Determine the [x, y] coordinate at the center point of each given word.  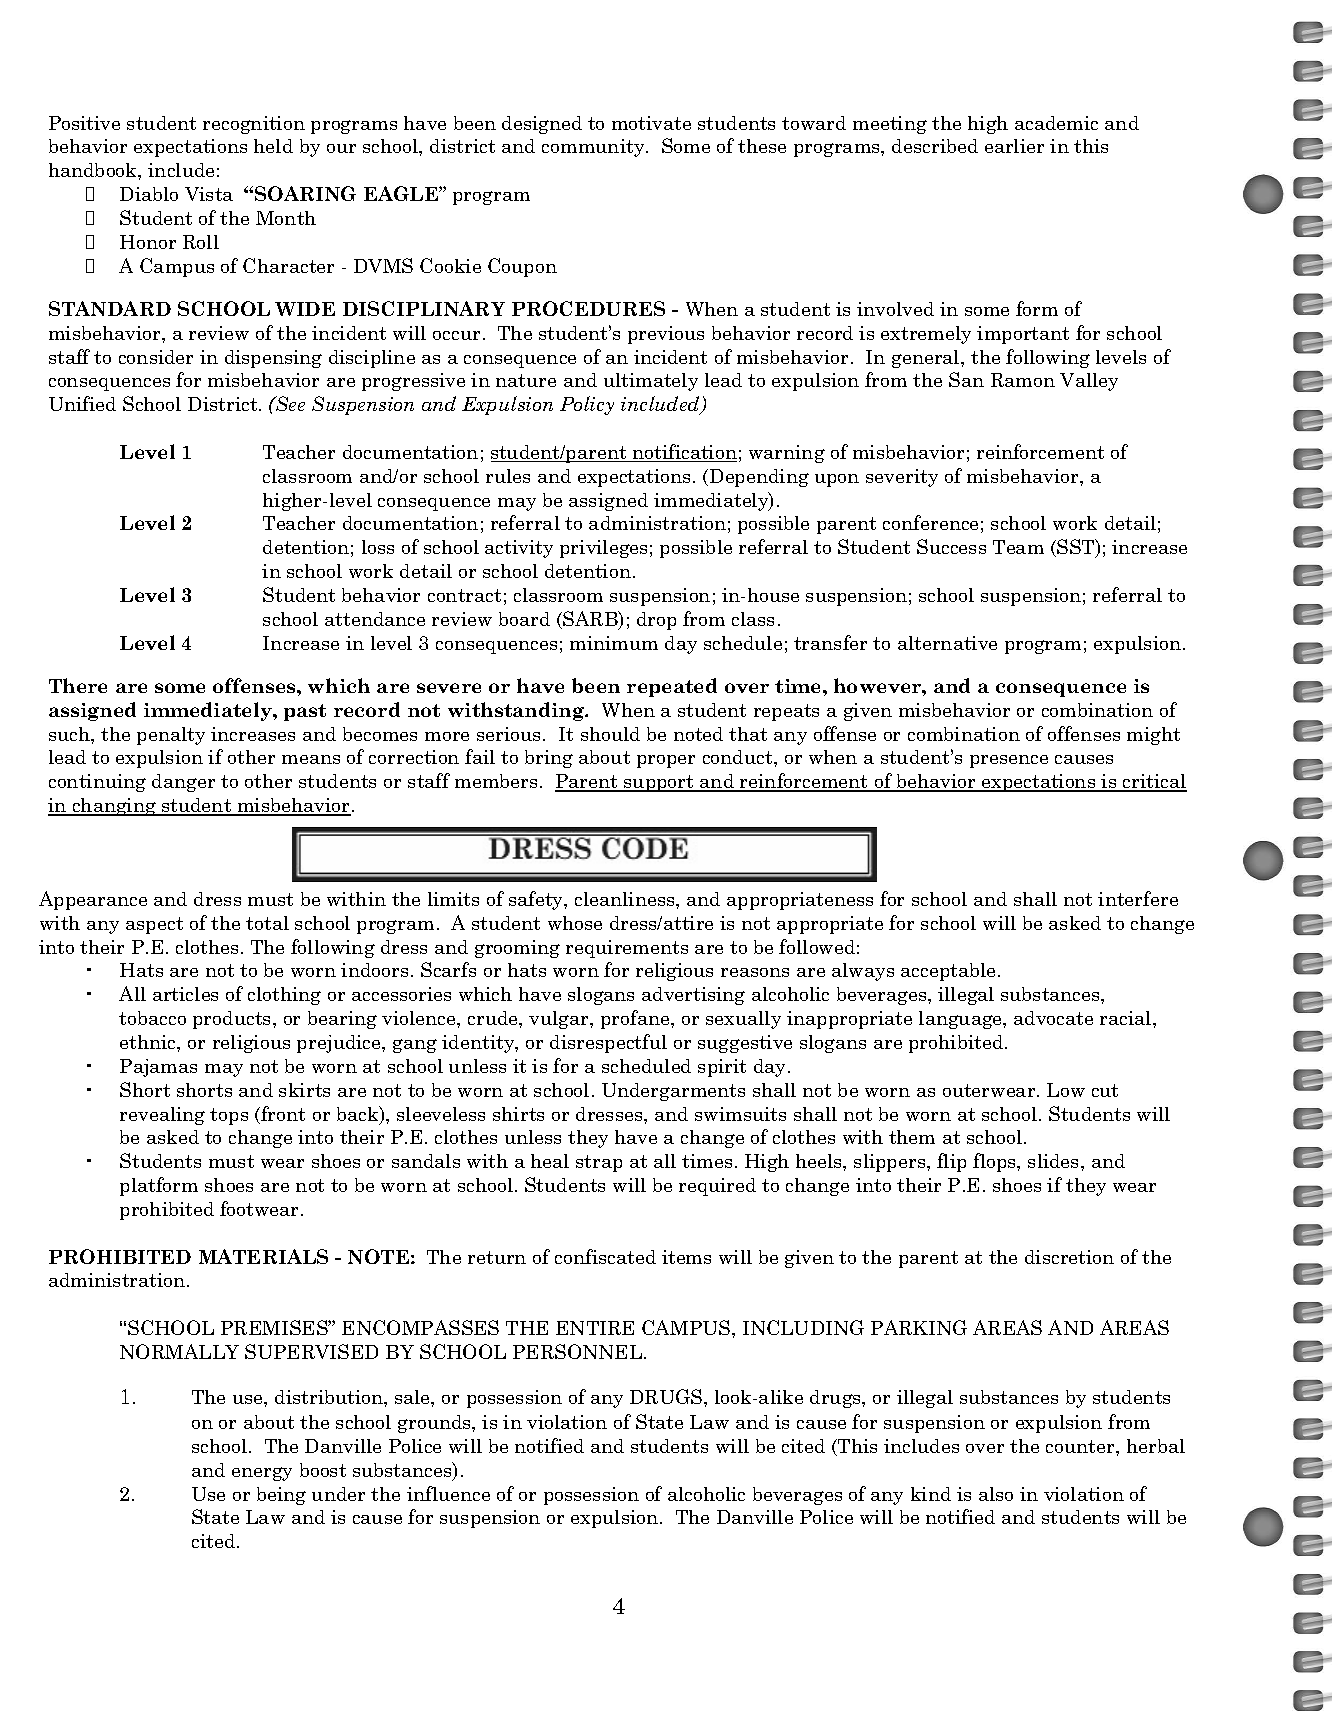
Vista [209, 194]
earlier [1014, 146]
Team [1018, 547]
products [233, 1020]
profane [636, 1019]
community [594, 148]
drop [656, 621]
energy [262, 1474]
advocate [1053, 1018]
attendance [375, 619]
